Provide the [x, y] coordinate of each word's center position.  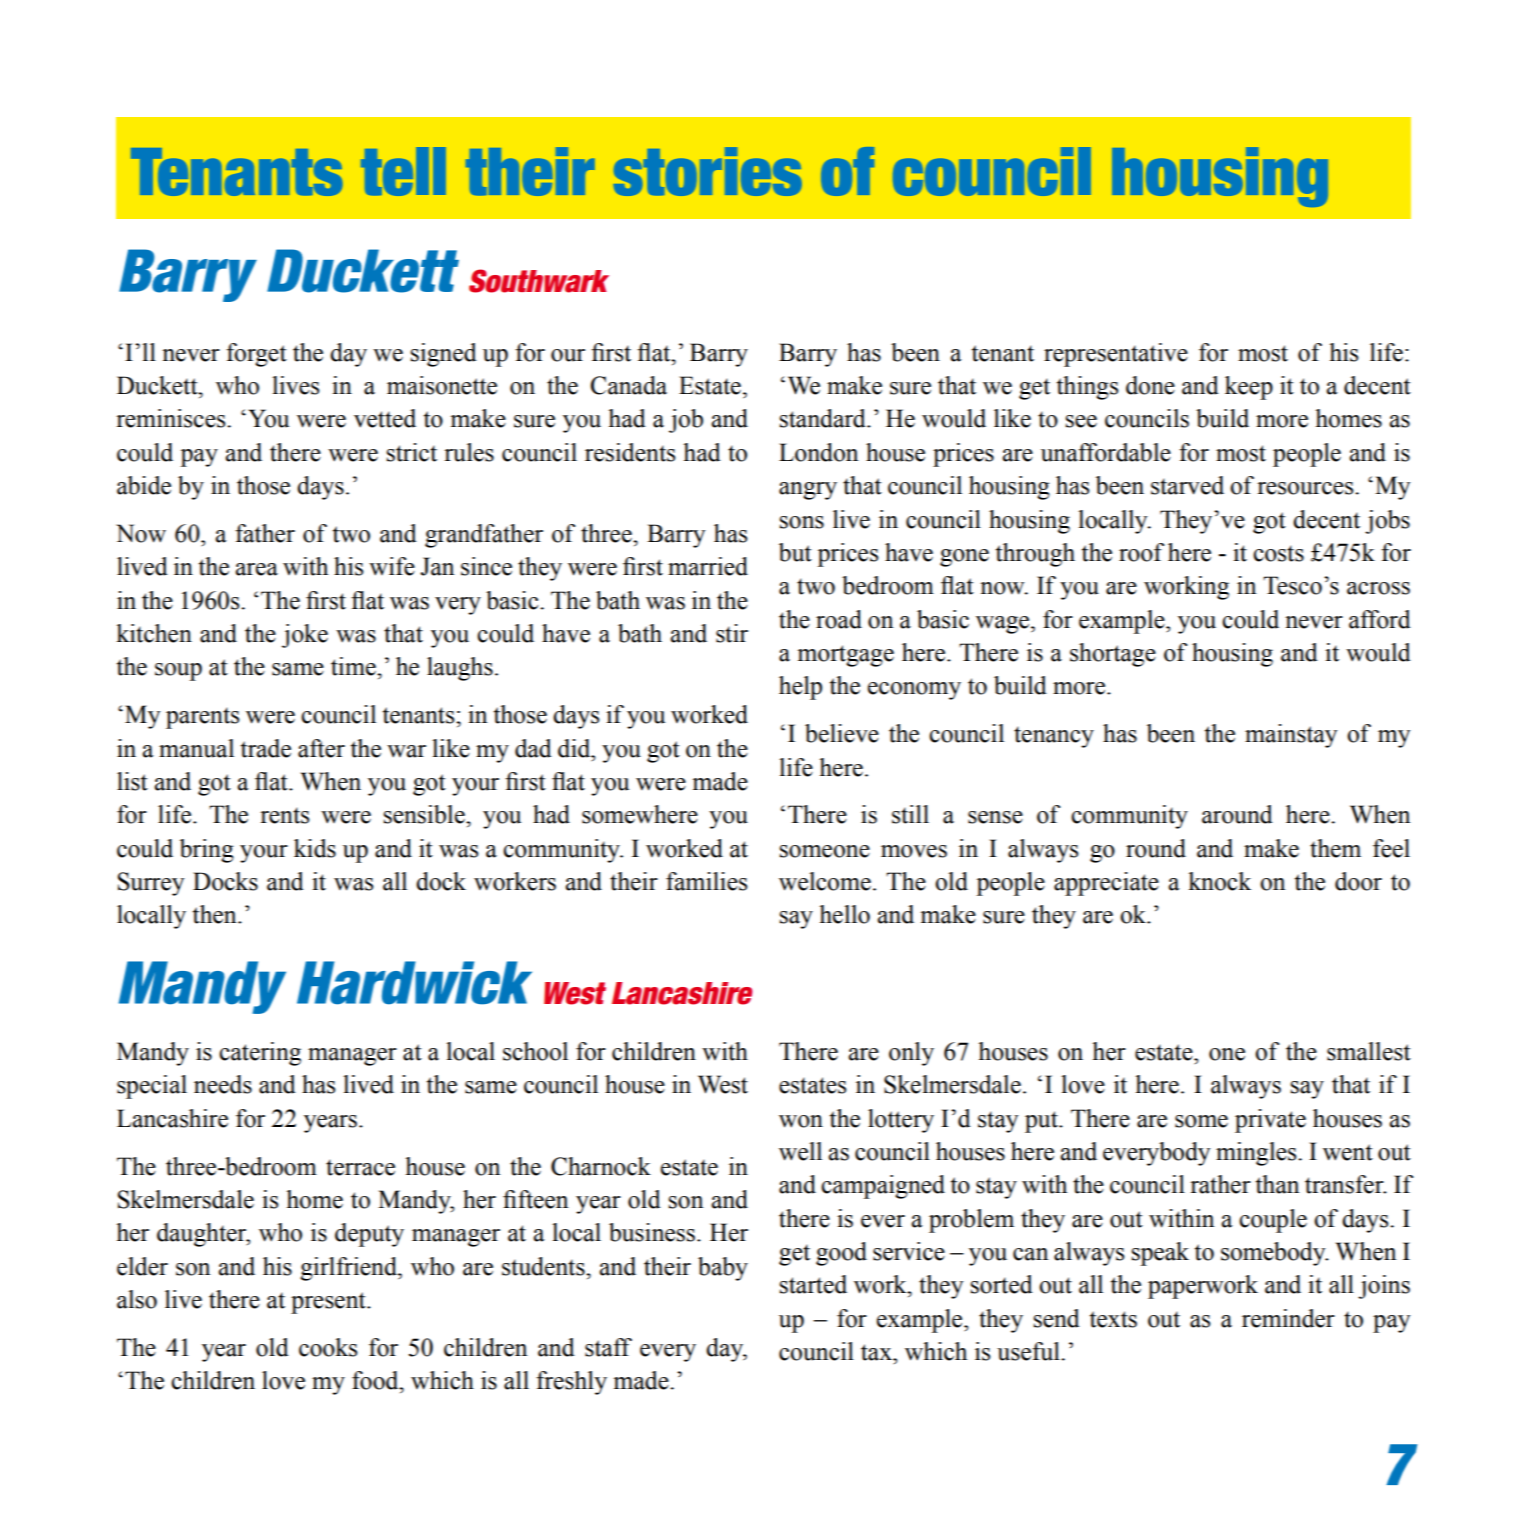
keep [1249, 388]
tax [877, 1352]
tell [403, 171]
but [795, 552]
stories [708, 171]
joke [305, 636]
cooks [328, 1347]
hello [844, 914]
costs [1278, 553]
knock [1219, 881]
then [216, 914]
